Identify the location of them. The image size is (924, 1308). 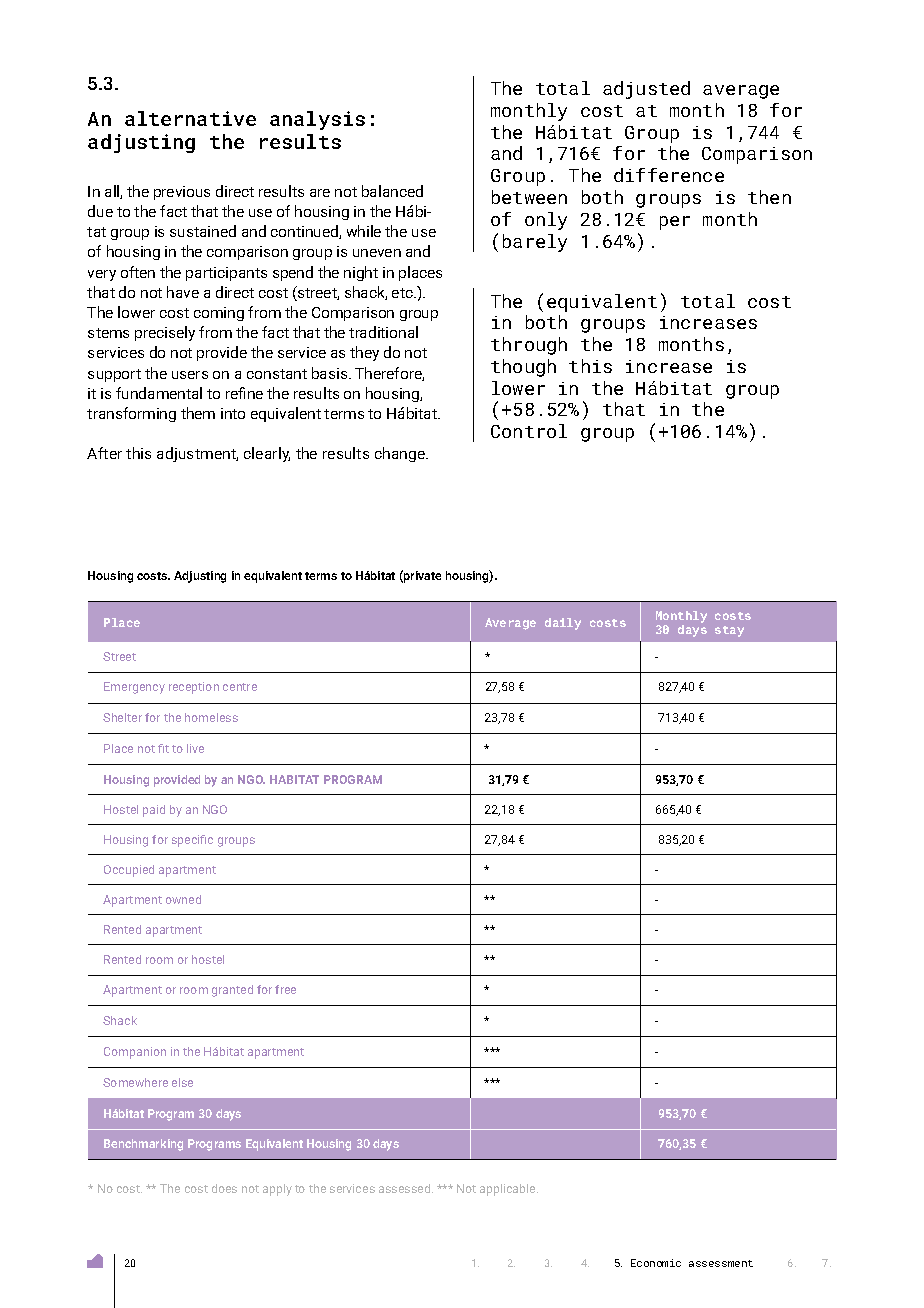
(198, 413).
